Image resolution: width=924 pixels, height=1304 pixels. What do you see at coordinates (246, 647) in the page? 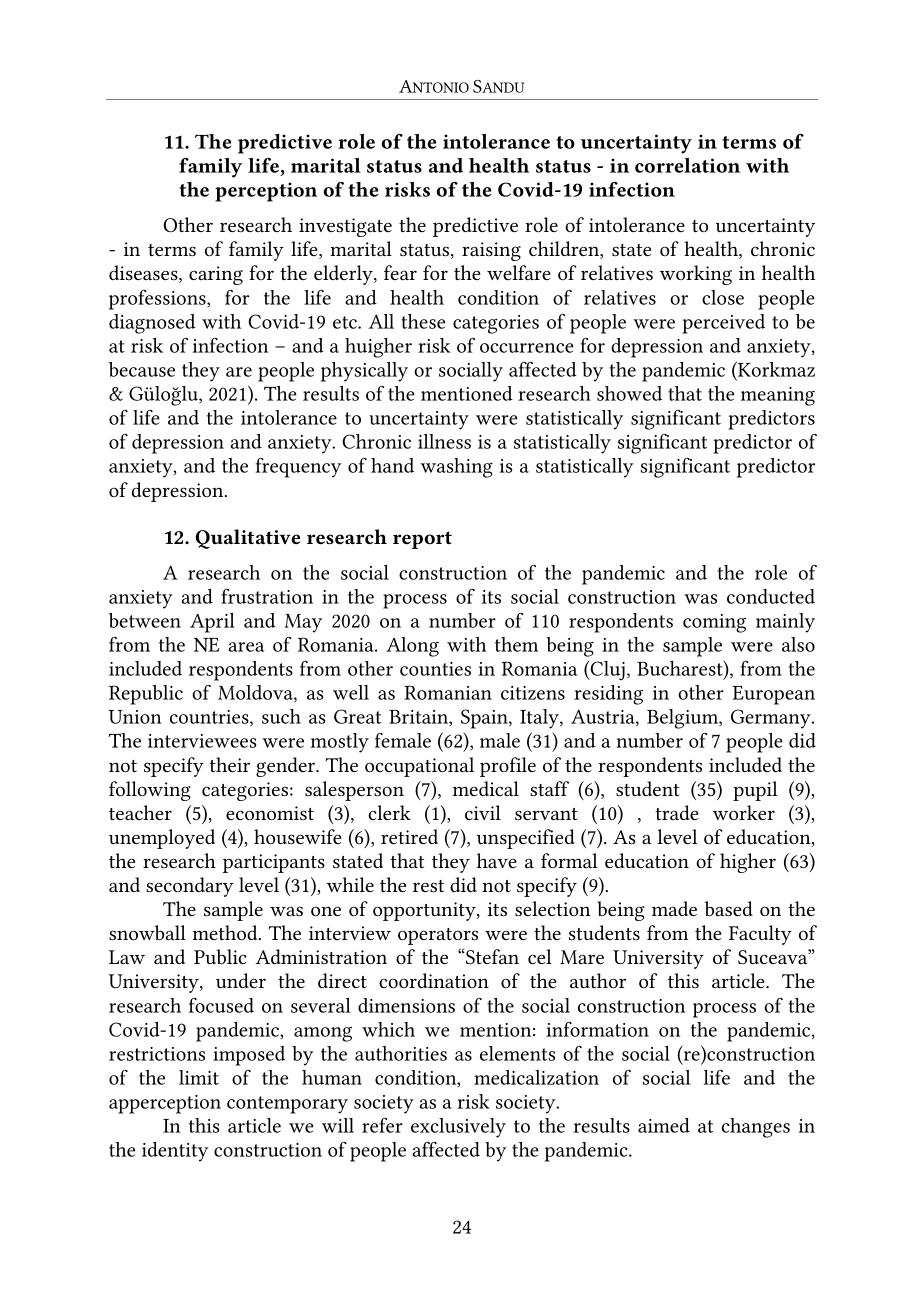
I see `area` at bounding box center [246, 647].
